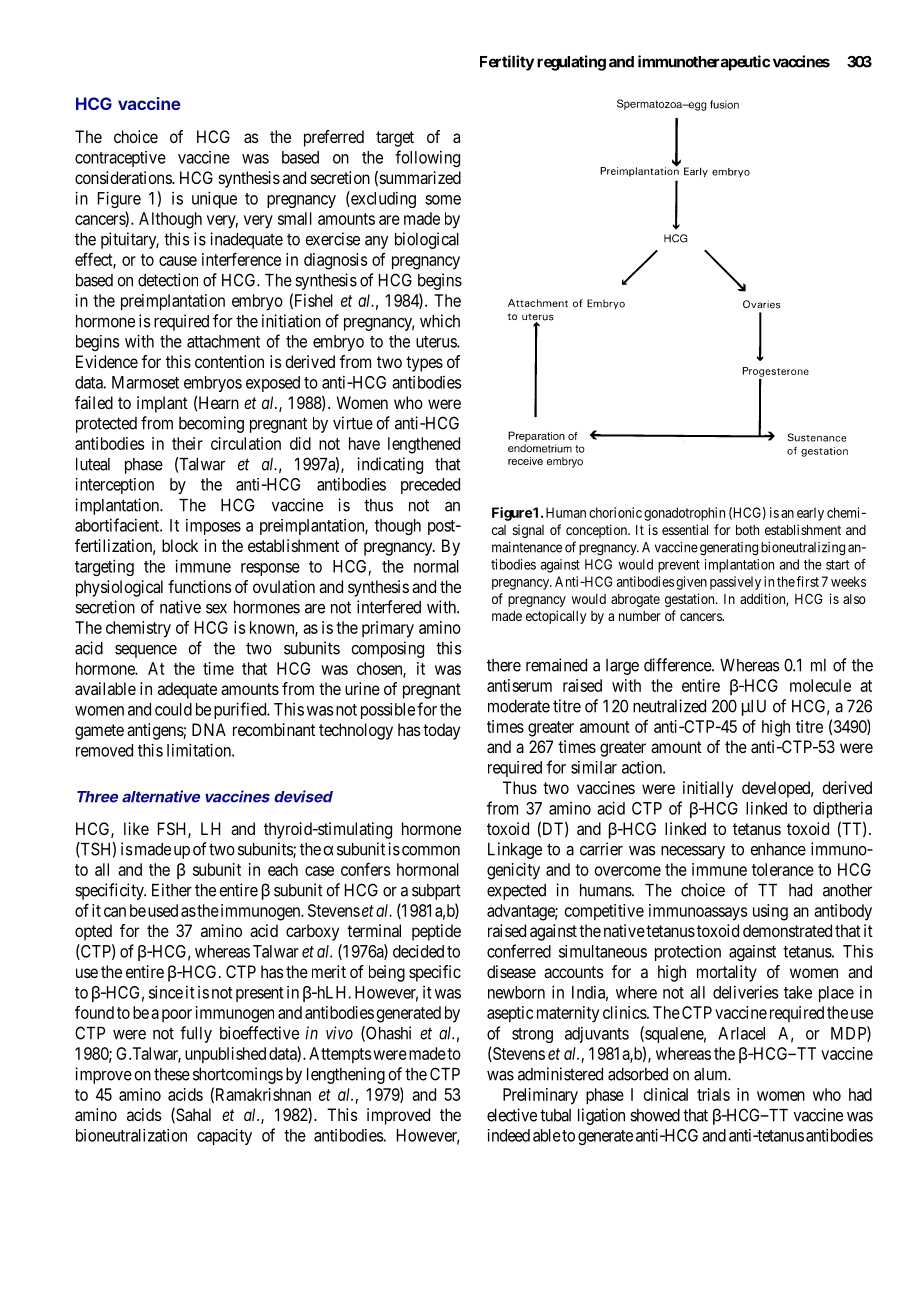 Image resolution: width=924 pixels, height=1308 pixels. Describe the element at coordinates (172, 1074) in the screenshot. I see `these` at that location.
